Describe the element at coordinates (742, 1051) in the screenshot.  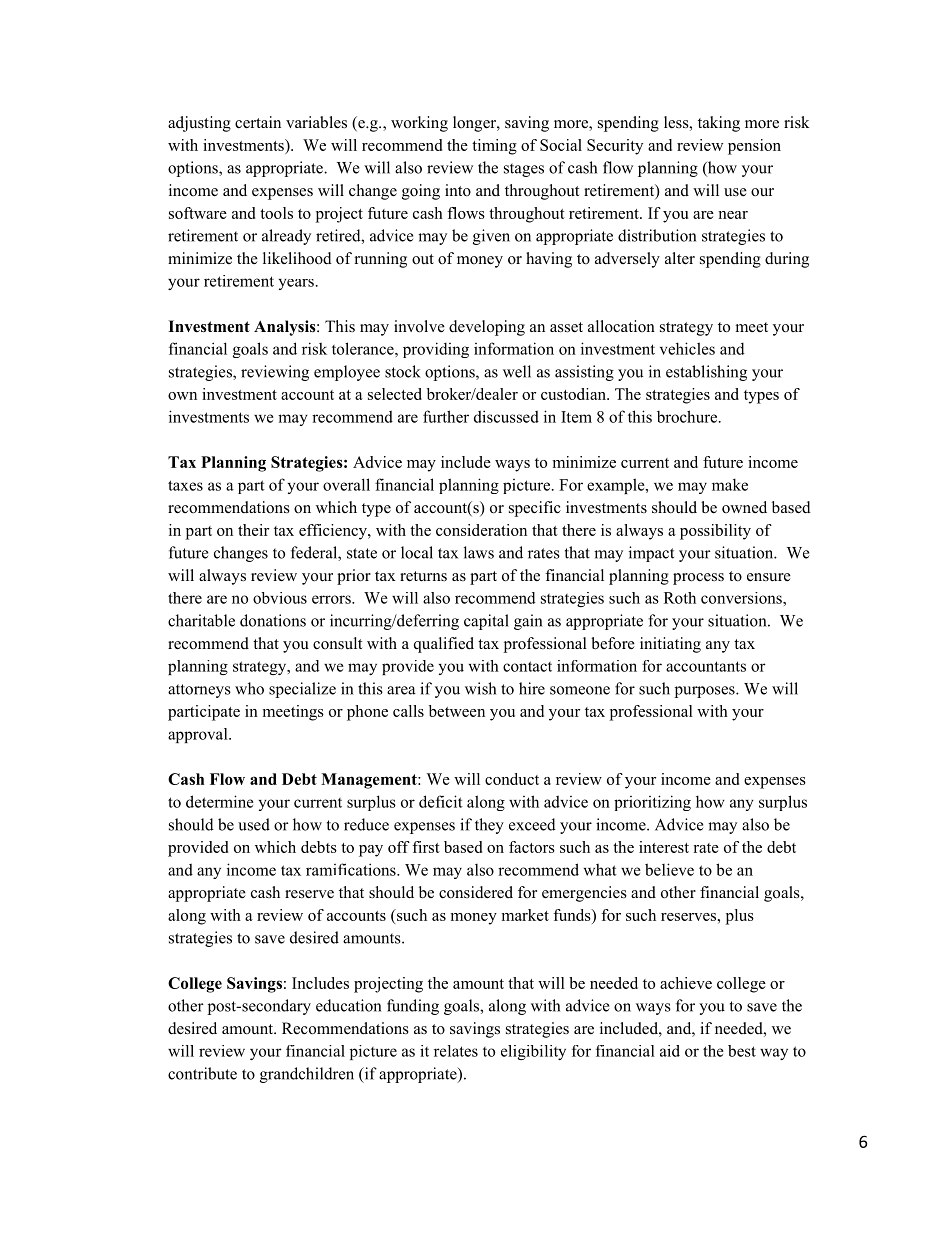
I see `best` at that location.
